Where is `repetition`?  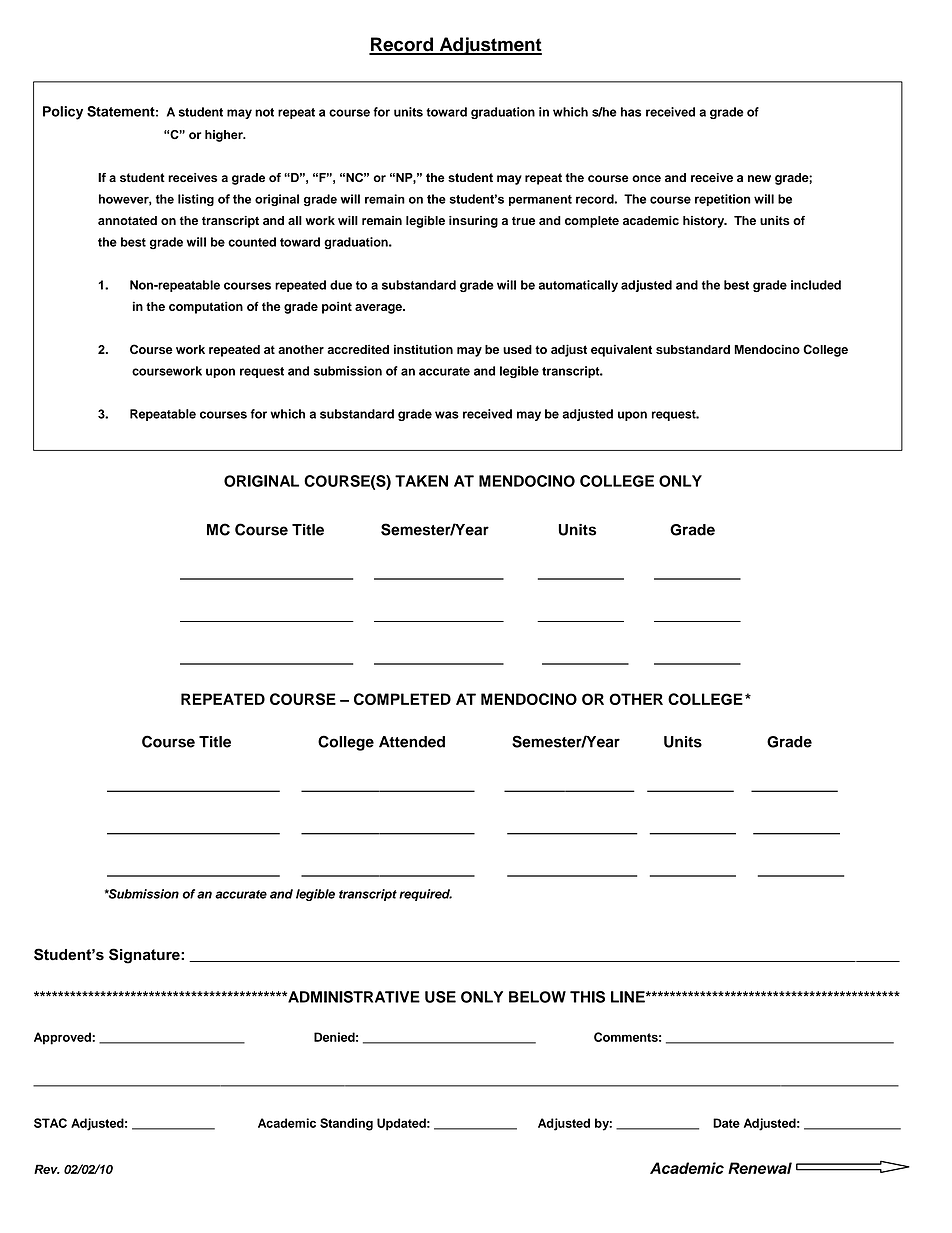 repetition is located at coordinates (723, 200).
